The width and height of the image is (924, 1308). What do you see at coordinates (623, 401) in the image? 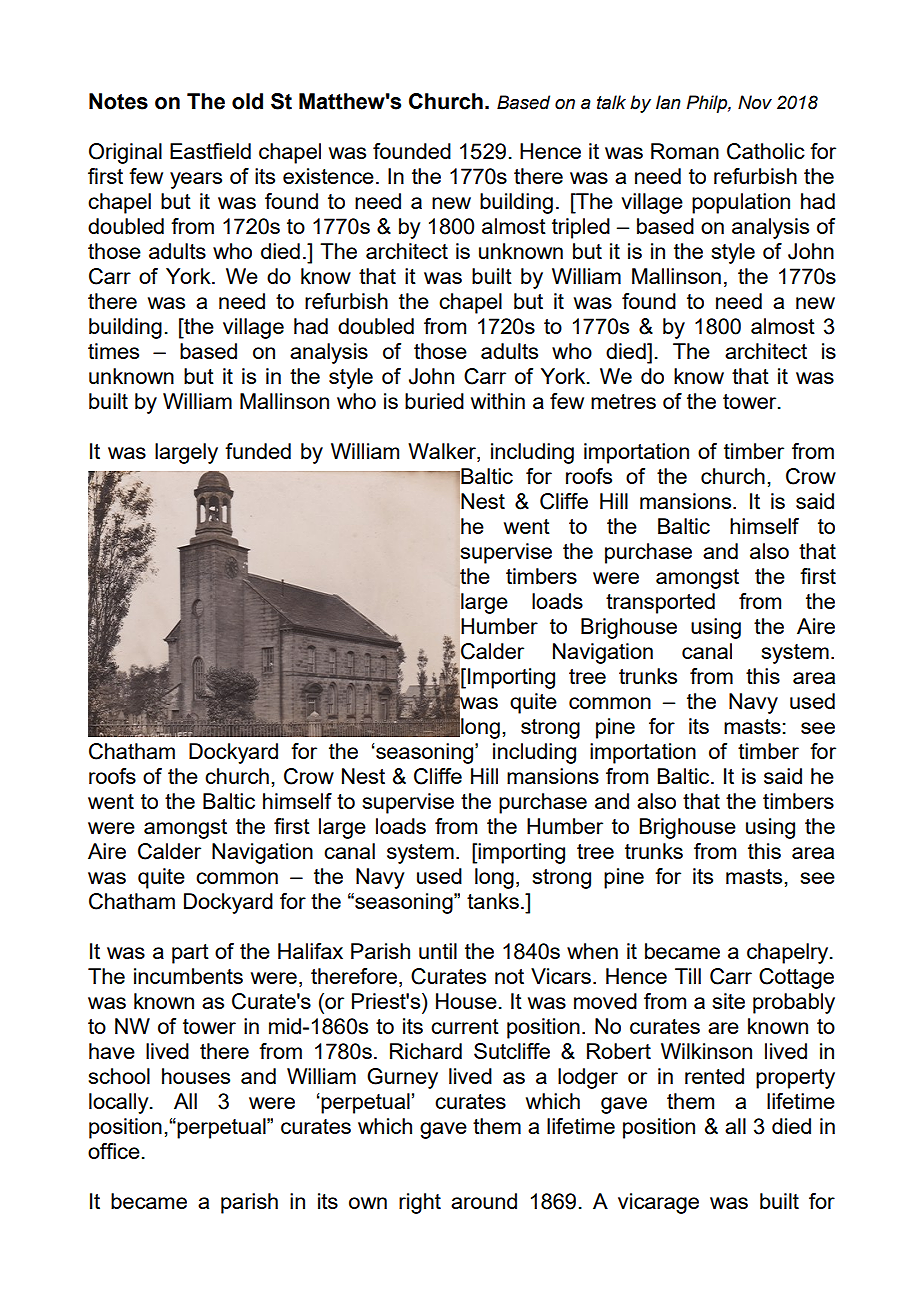
I see `metres` at bounding box center [623, 401].
